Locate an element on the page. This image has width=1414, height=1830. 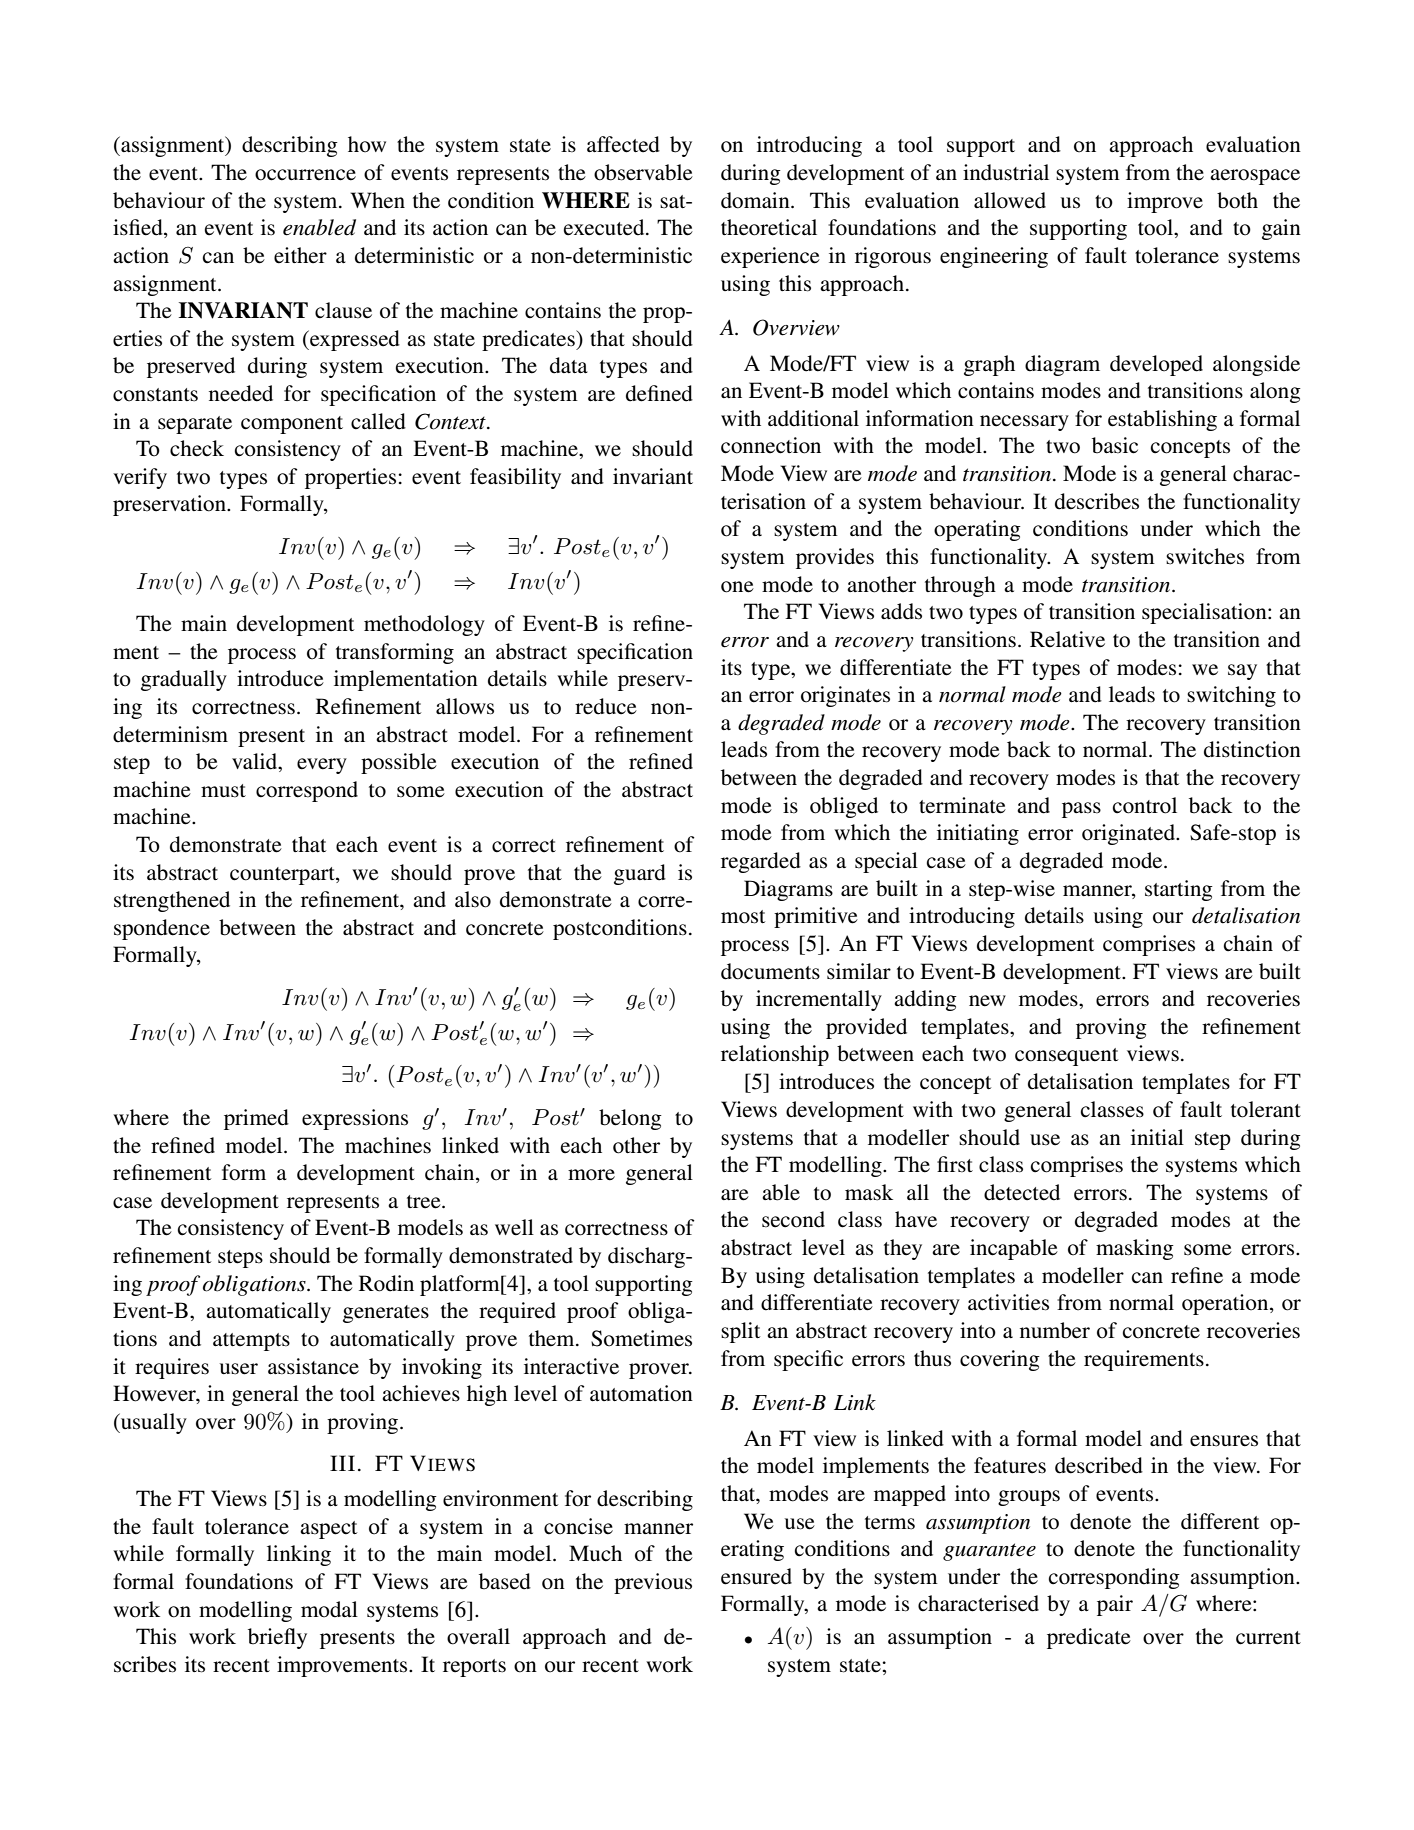
previous is located at coordinates (653, 1583).
